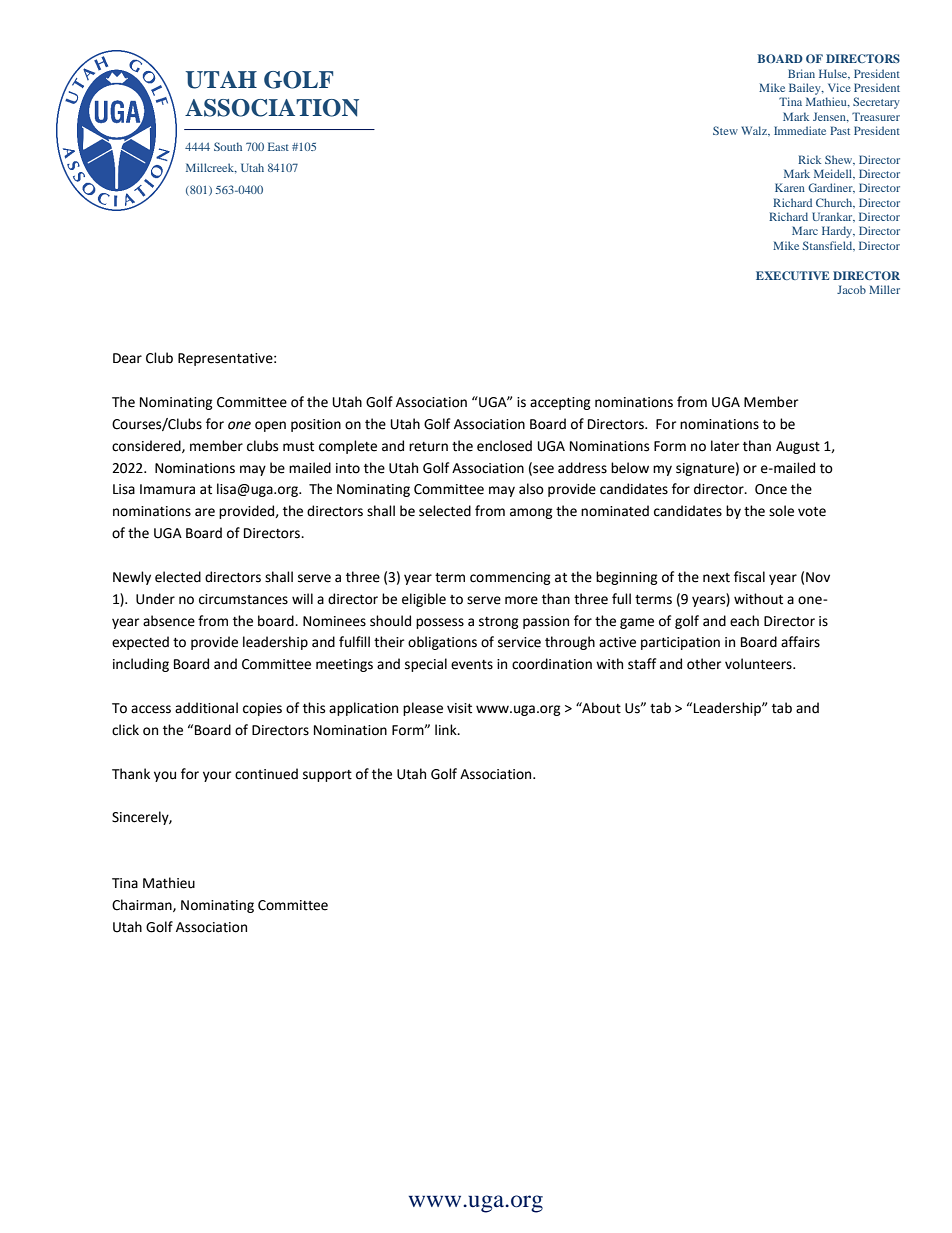  What do you see at coordinates (759, 664) in the document?
I see `volunteers` at bounding box center [759, 664].
